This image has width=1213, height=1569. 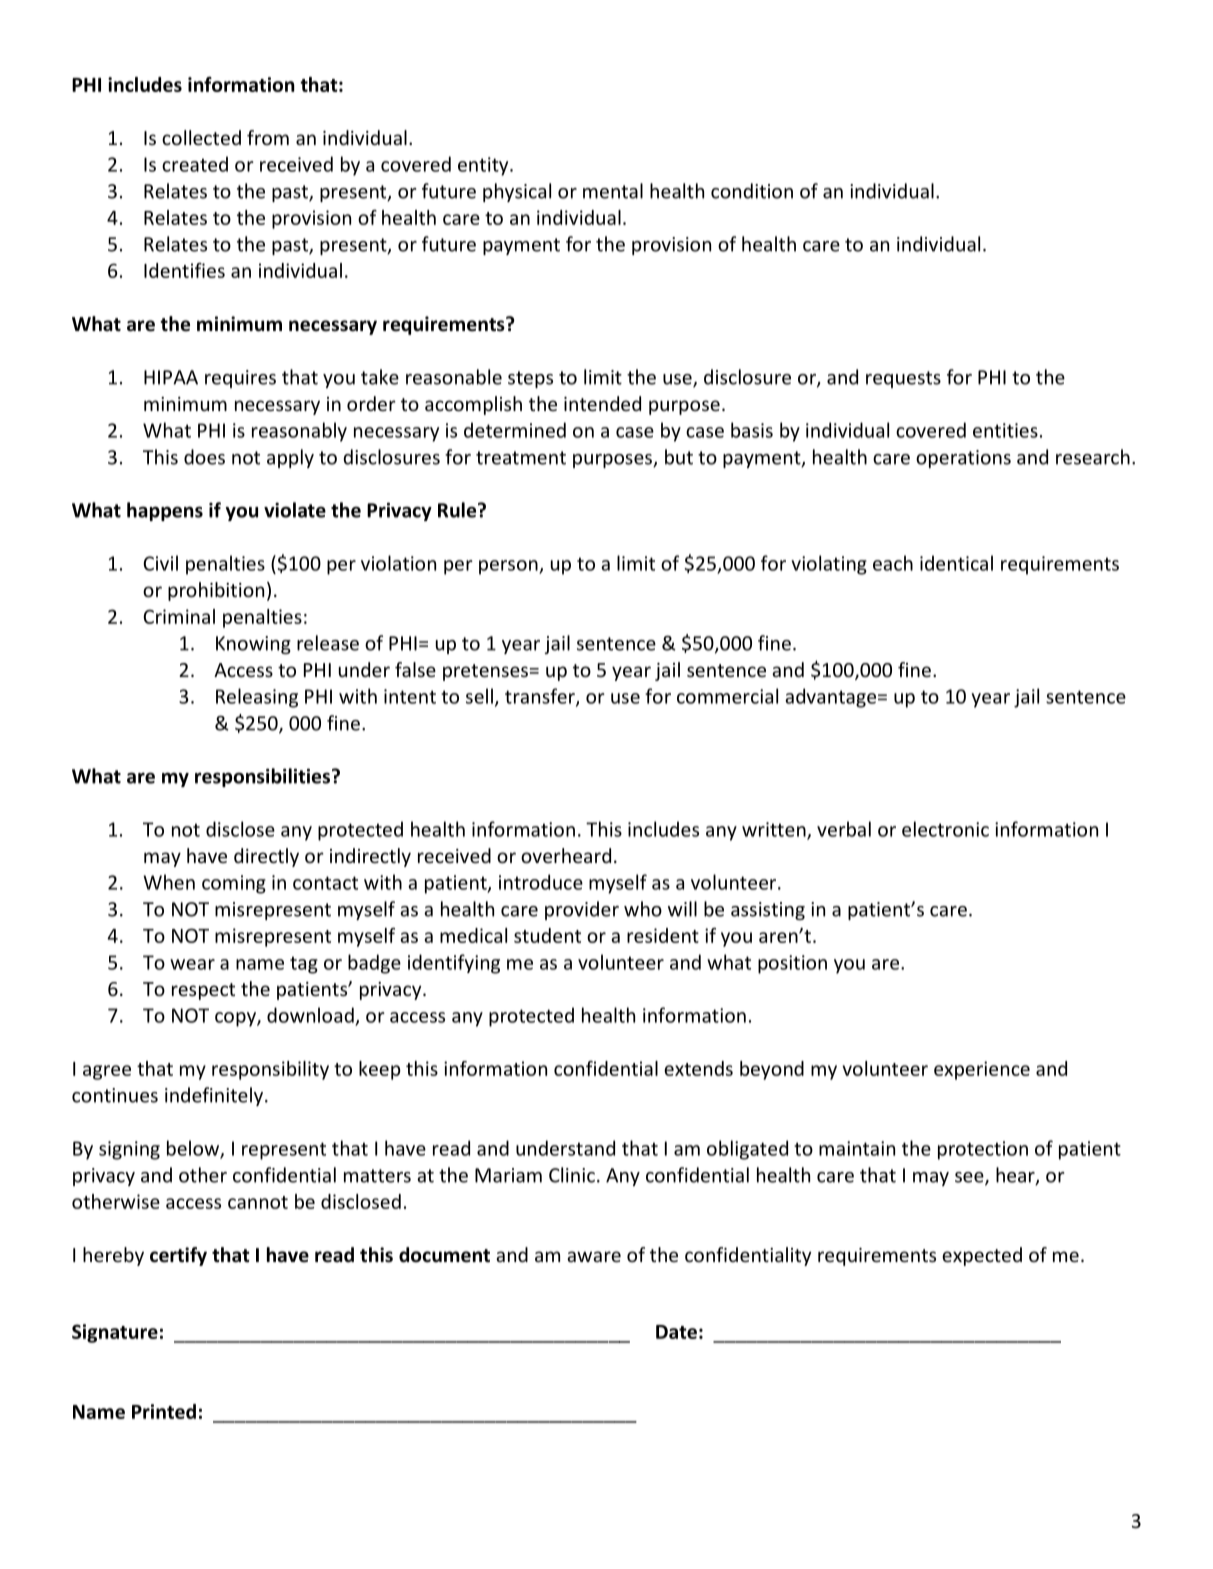 I want to click on Date, so click(x=676, y=1332).
